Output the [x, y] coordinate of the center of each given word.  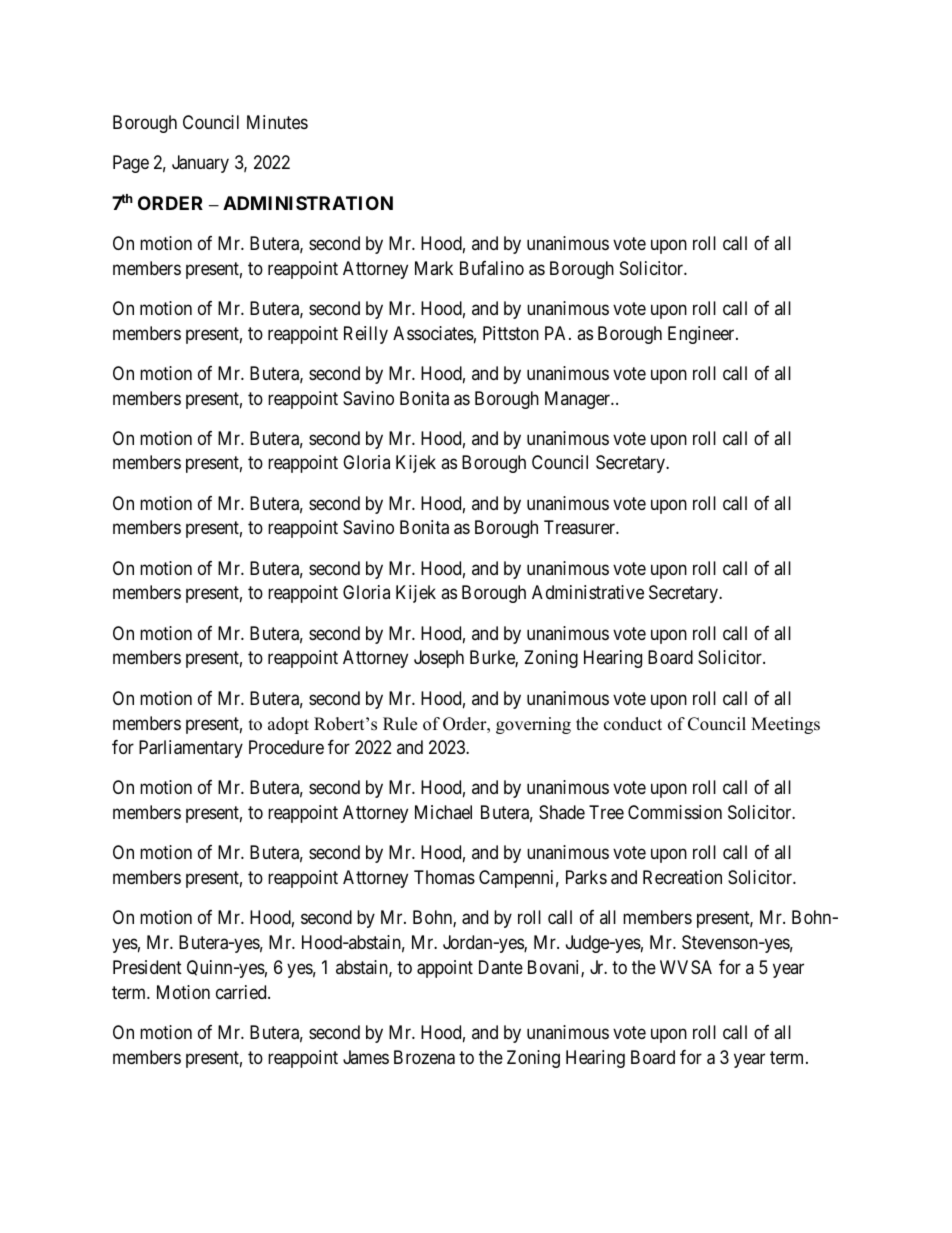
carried [242, 992]
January [200, 164]
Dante [501, 967]
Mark [434, 268]
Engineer [702, 335]
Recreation [682, 877]
